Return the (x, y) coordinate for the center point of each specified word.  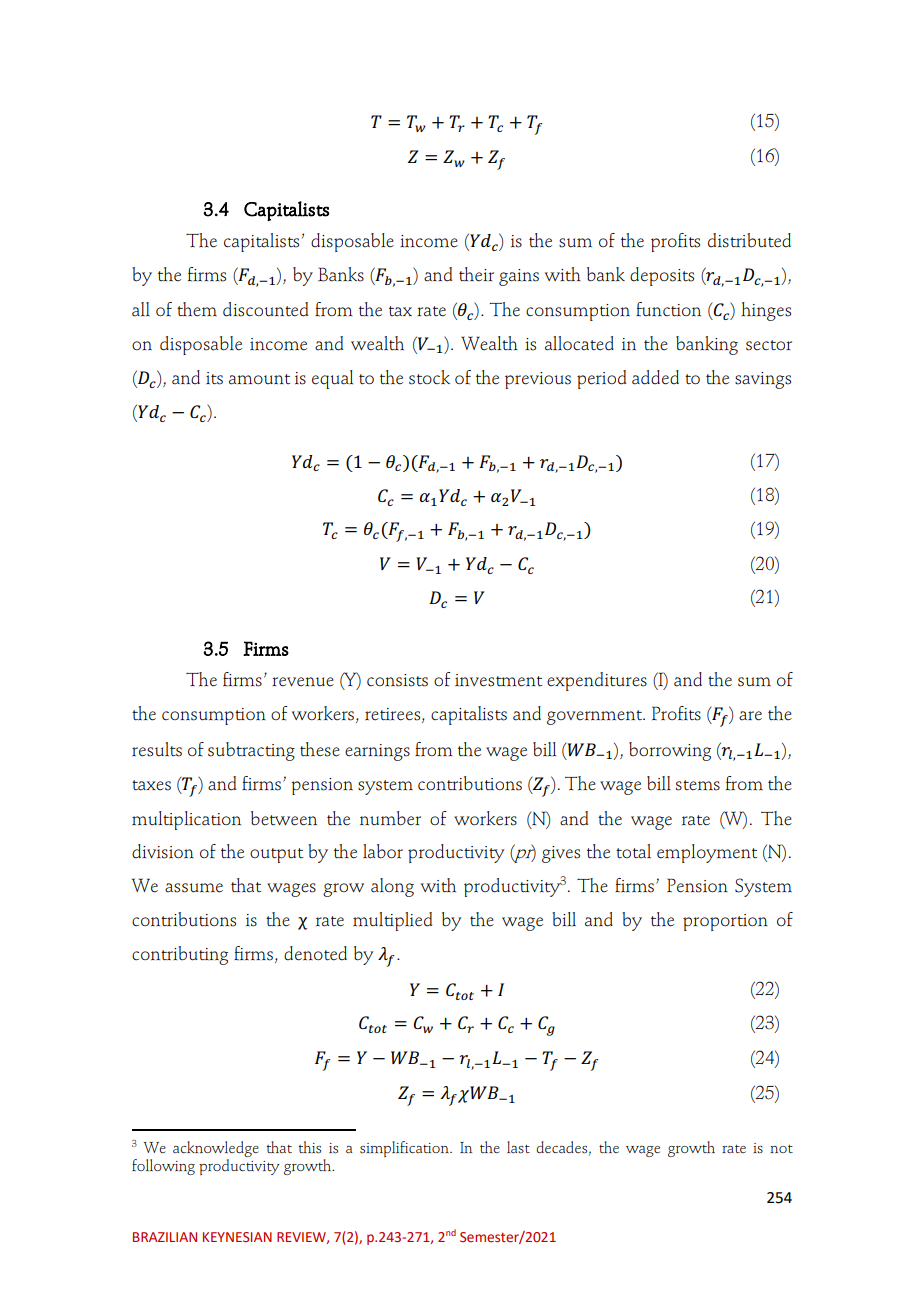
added (655, 377)
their (476, 274)
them (197, 309)
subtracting (251, 751)
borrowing (670, 751)
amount (259, 379)
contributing (180, 955)
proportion (725, 922)
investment (498, 680)
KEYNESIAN (237, 1237)
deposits (662, 276)
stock (429, 377)
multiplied (392, 921)
